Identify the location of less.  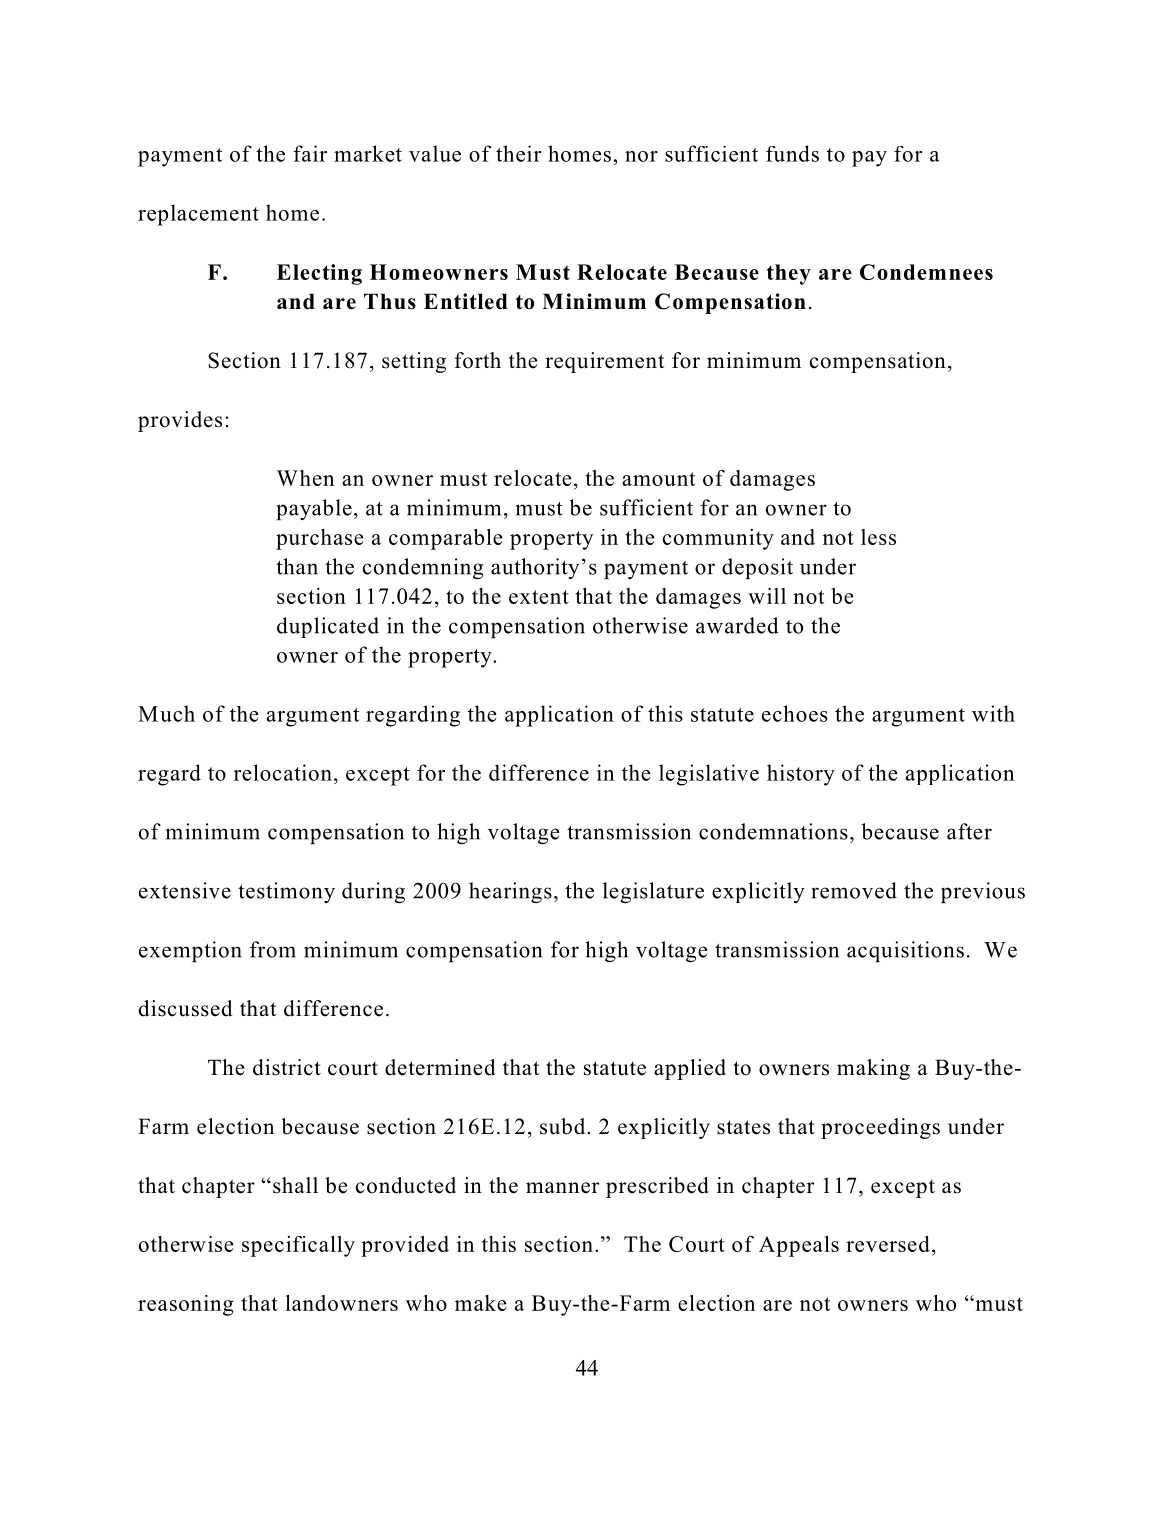
(878, 537).
